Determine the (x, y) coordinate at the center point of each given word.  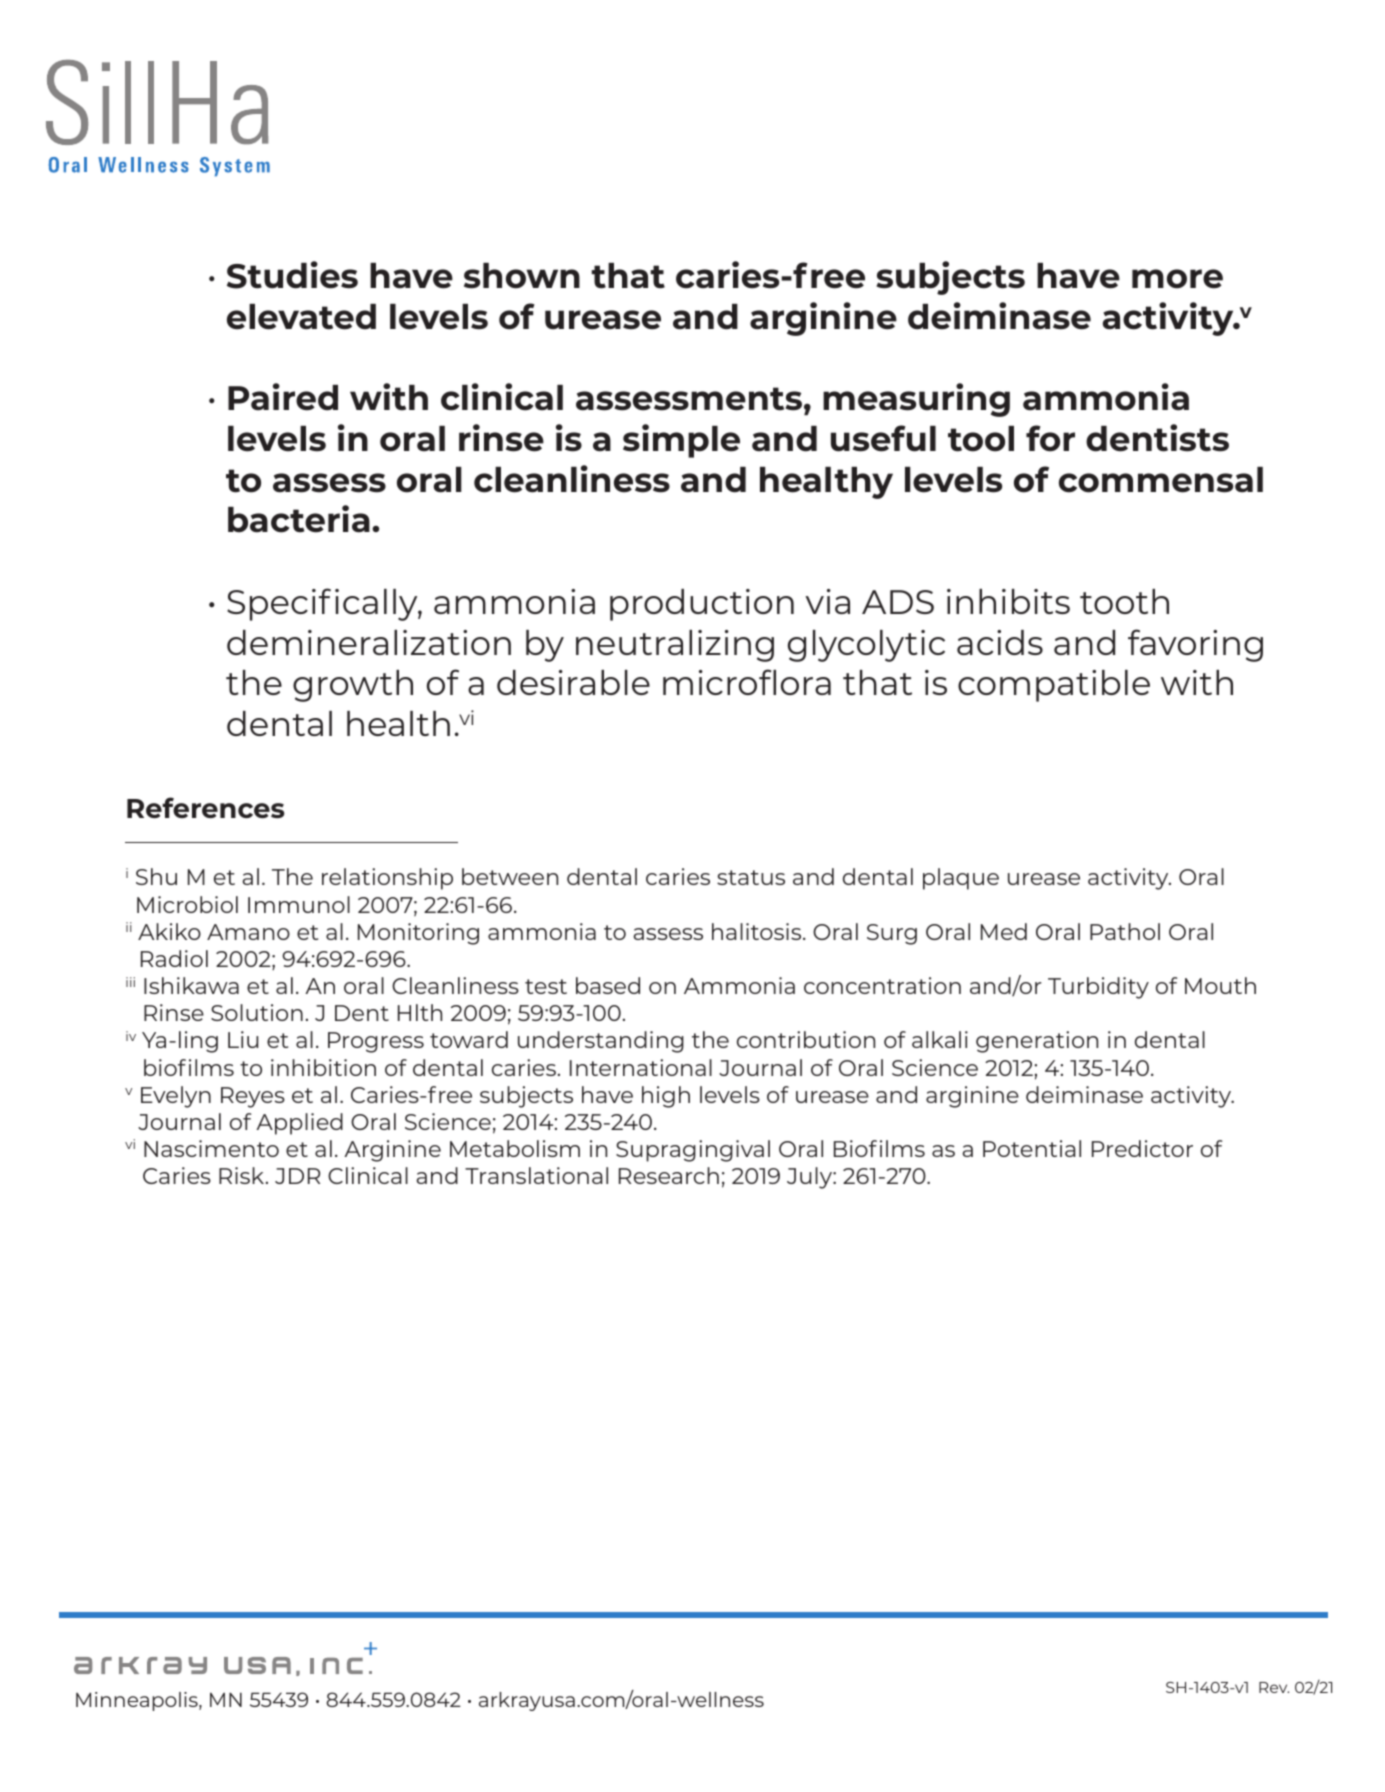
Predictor (1142, 1148)
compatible (1054, 686)
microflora (747, 682)
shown (522, 276)
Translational (536, 1175)
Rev (1274, 1687)
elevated (301, 317)
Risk (243, 1175)
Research (669, 1175)
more (1177, 279)
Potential (1032, 1148)
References (206, 807)
